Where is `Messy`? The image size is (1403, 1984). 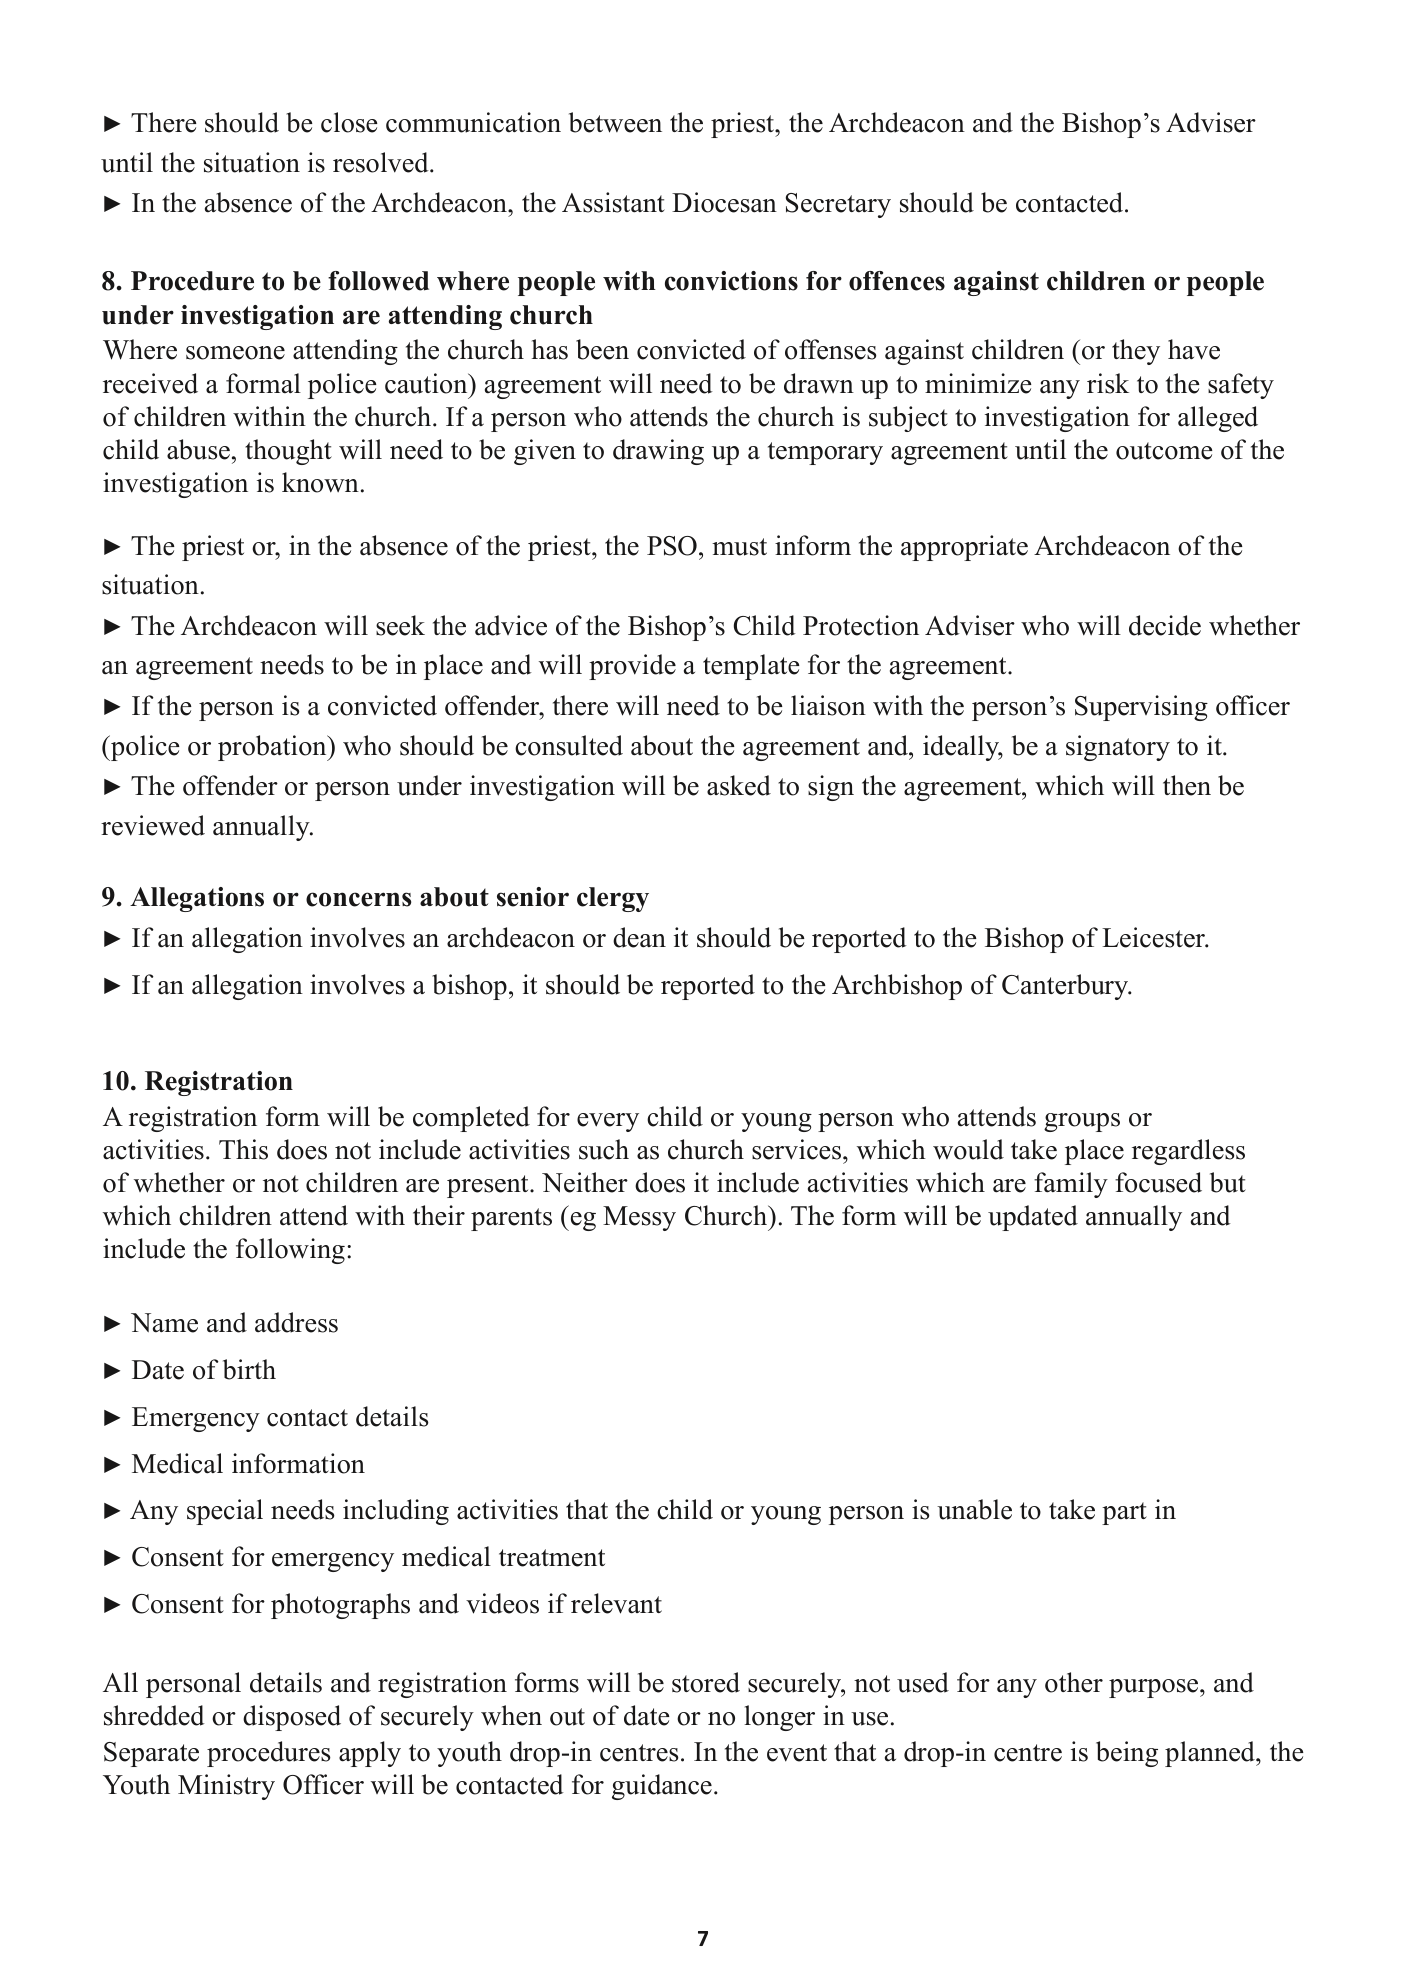 Messy is located at coordinates (639, 1218).
